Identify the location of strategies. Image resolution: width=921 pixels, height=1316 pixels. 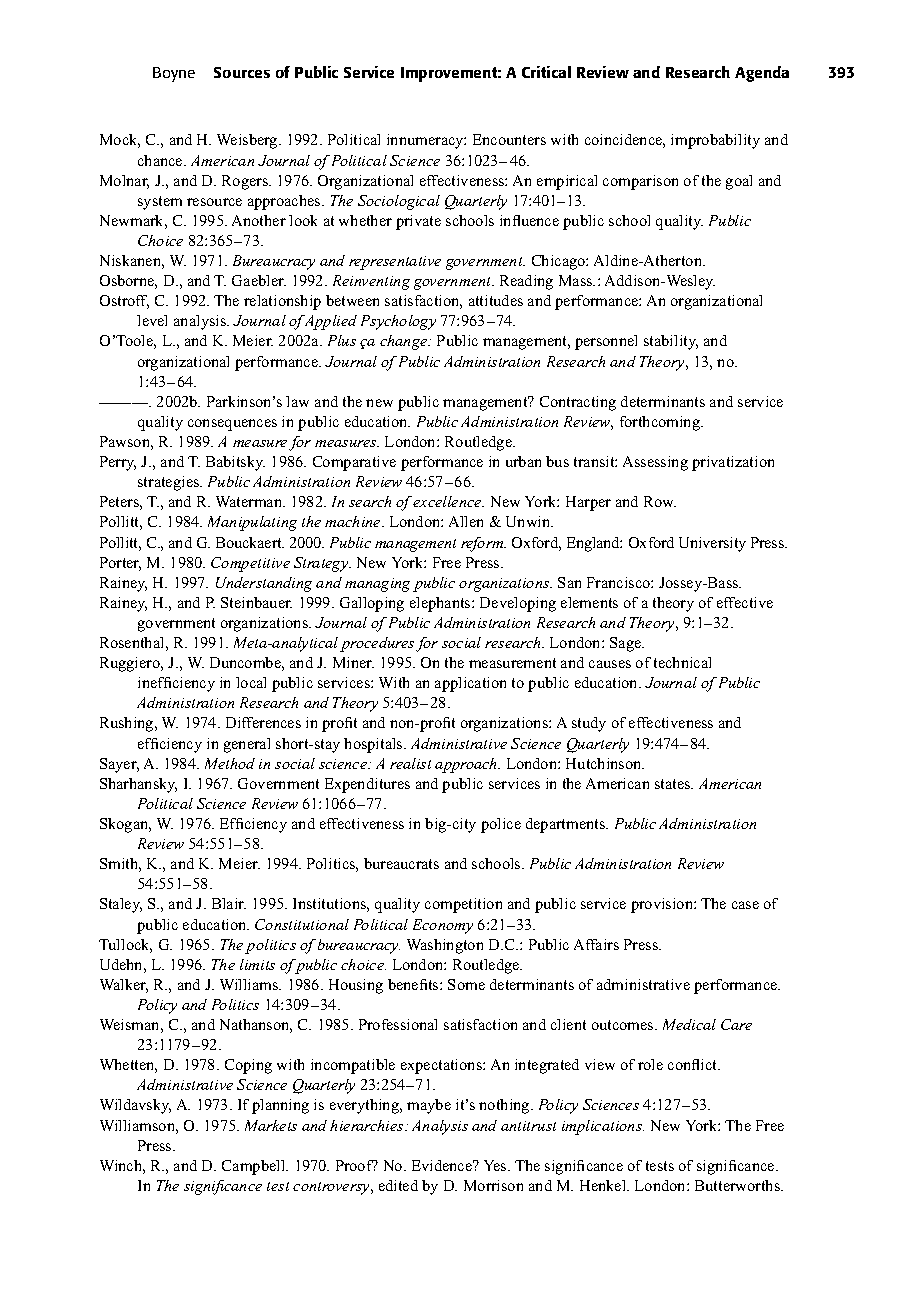
(170, 483).
